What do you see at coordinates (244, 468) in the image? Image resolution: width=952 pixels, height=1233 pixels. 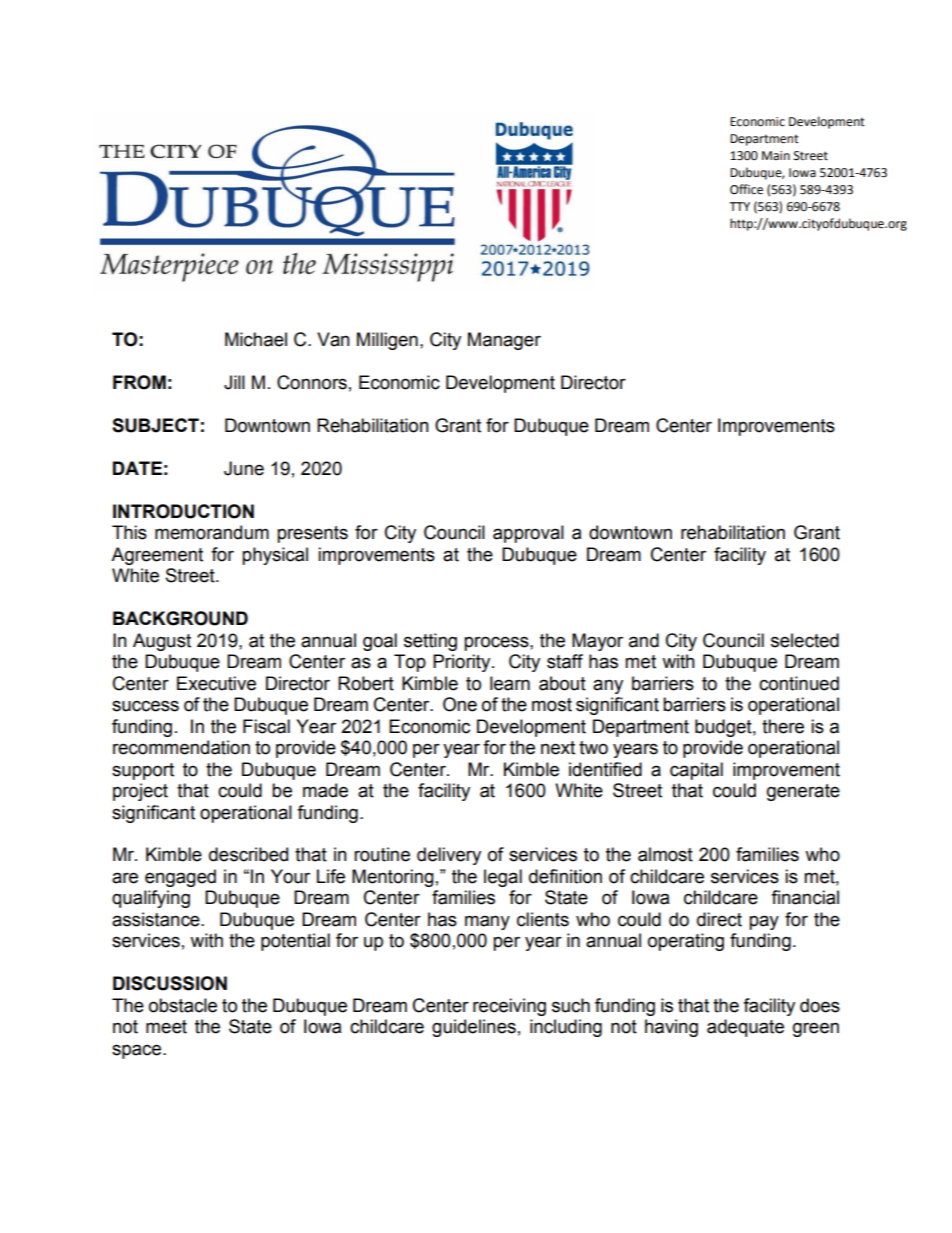 I see `June` at bounding box center [244, 468].
